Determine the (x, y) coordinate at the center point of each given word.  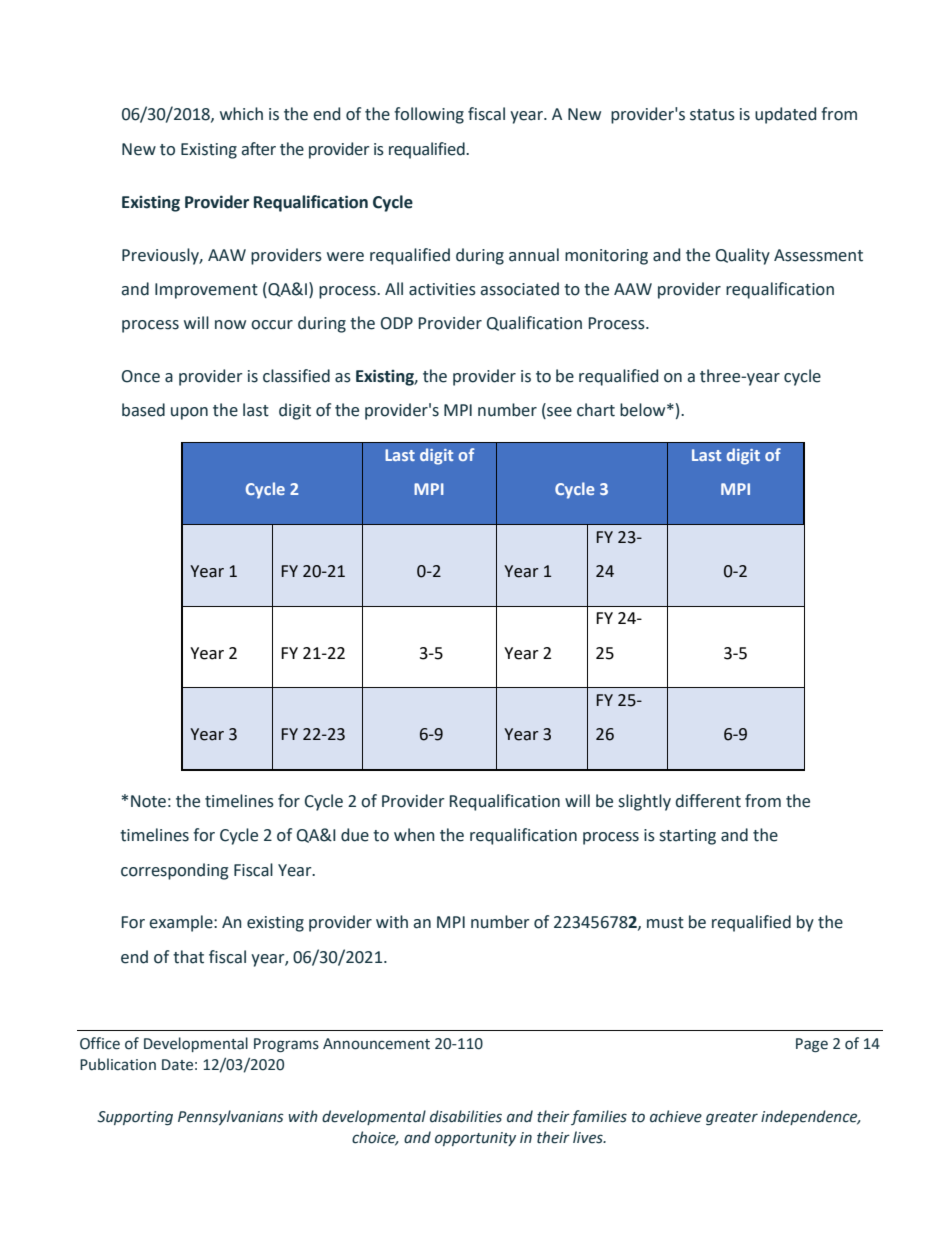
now (230, 325)
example (182, 923)
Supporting (135, 1118)
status (712, 115)
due (355, 835)
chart (596, 410)
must (665, 923)
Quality (743, 256)
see (558, 413)
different (708, 801)
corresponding (175, 871)
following (429, 115)
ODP (397, 323)
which (241, 114)
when (414, 835)
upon (189, 413)
